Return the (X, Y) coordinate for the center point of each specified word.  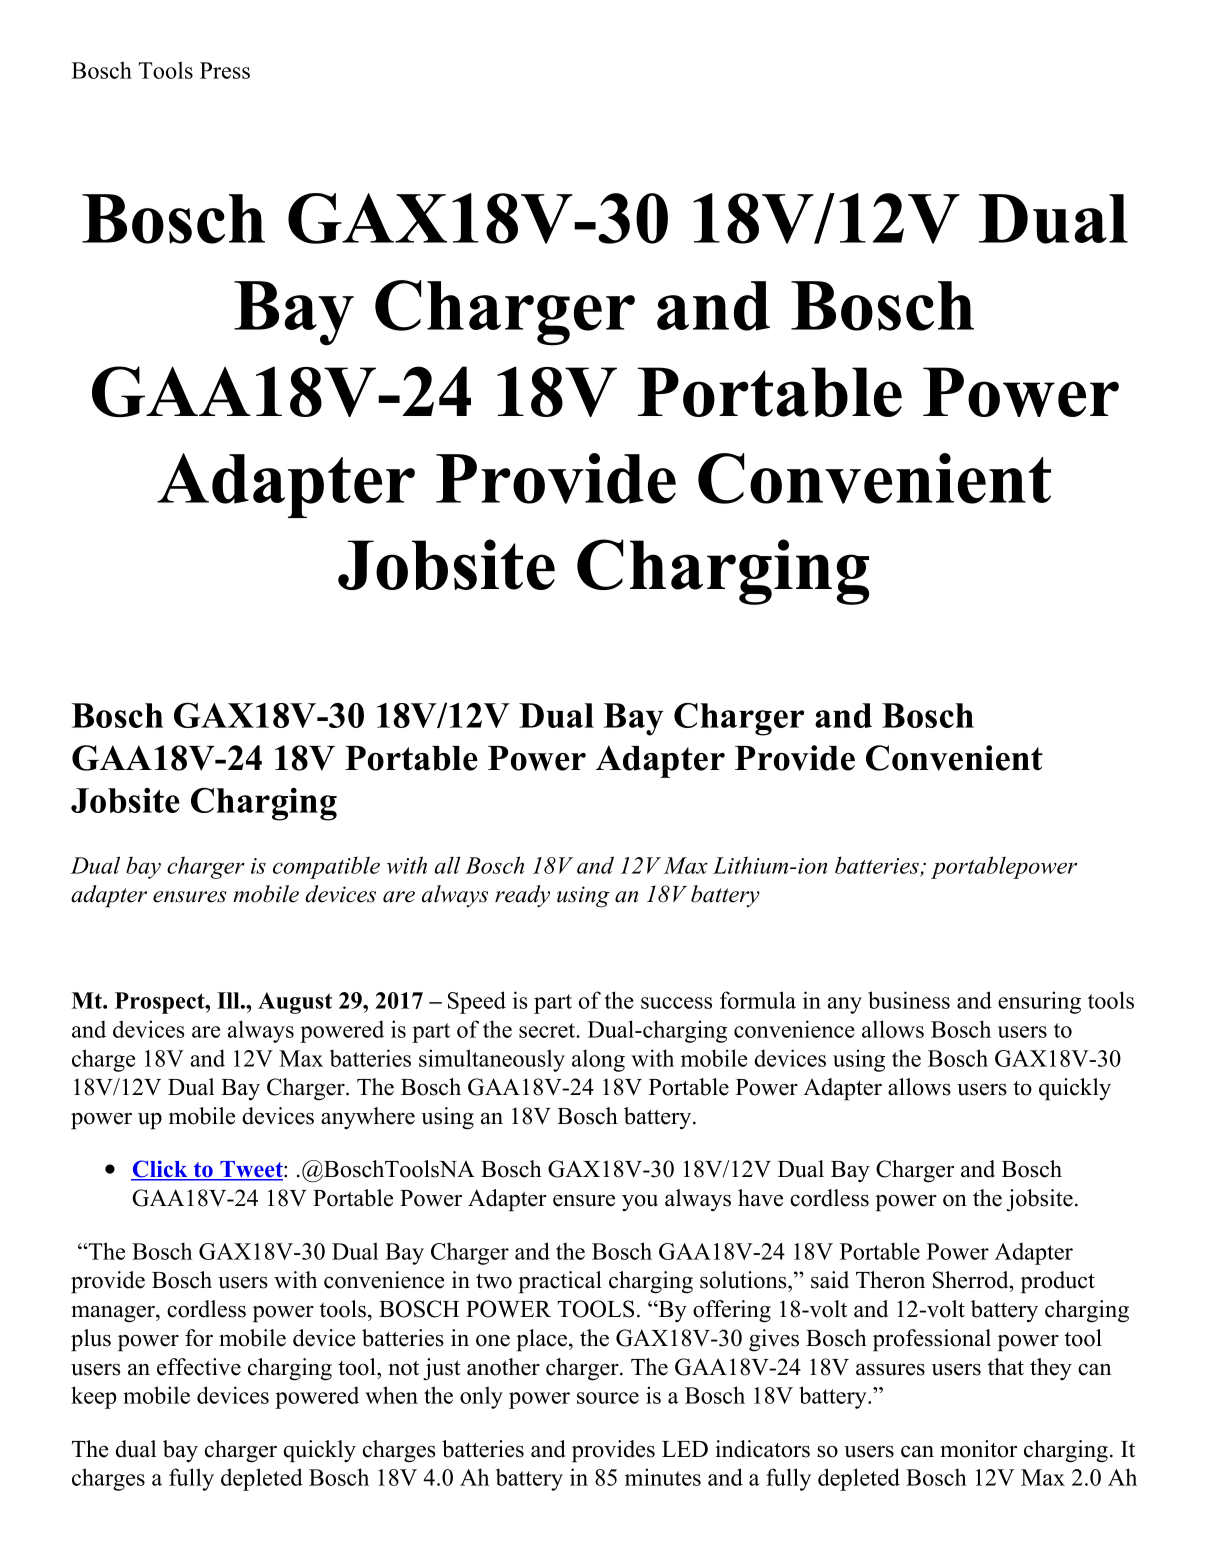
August (295, 1003)
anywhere (368, 1118)
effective (199, 1367)
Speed (477, 1002)
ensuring (1039, 1002)
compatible (326, 867)
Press (225, 70)
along (598, 1060)
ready (522, 896)
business (909, 1000)
